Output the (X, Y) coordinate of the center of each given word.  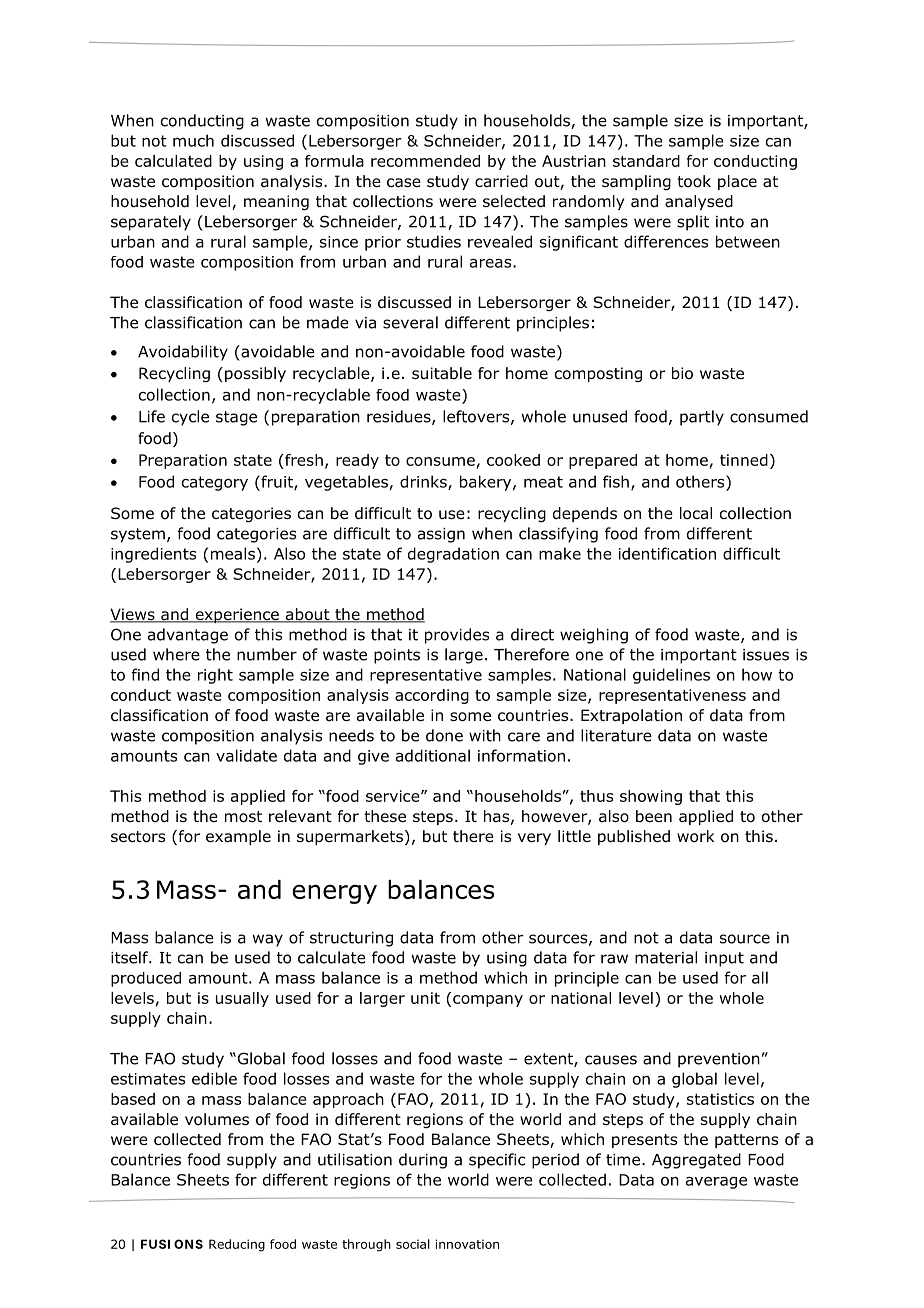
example (238, 837)
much (193, 140)
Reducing (237, 1245)
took (694, 181)
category (215, 483)
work (696, 836)
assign (441, 535)
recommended (425, 161)
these (385, 816)
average (716, 1183)
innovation (467, 1244)
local (696, 513)
